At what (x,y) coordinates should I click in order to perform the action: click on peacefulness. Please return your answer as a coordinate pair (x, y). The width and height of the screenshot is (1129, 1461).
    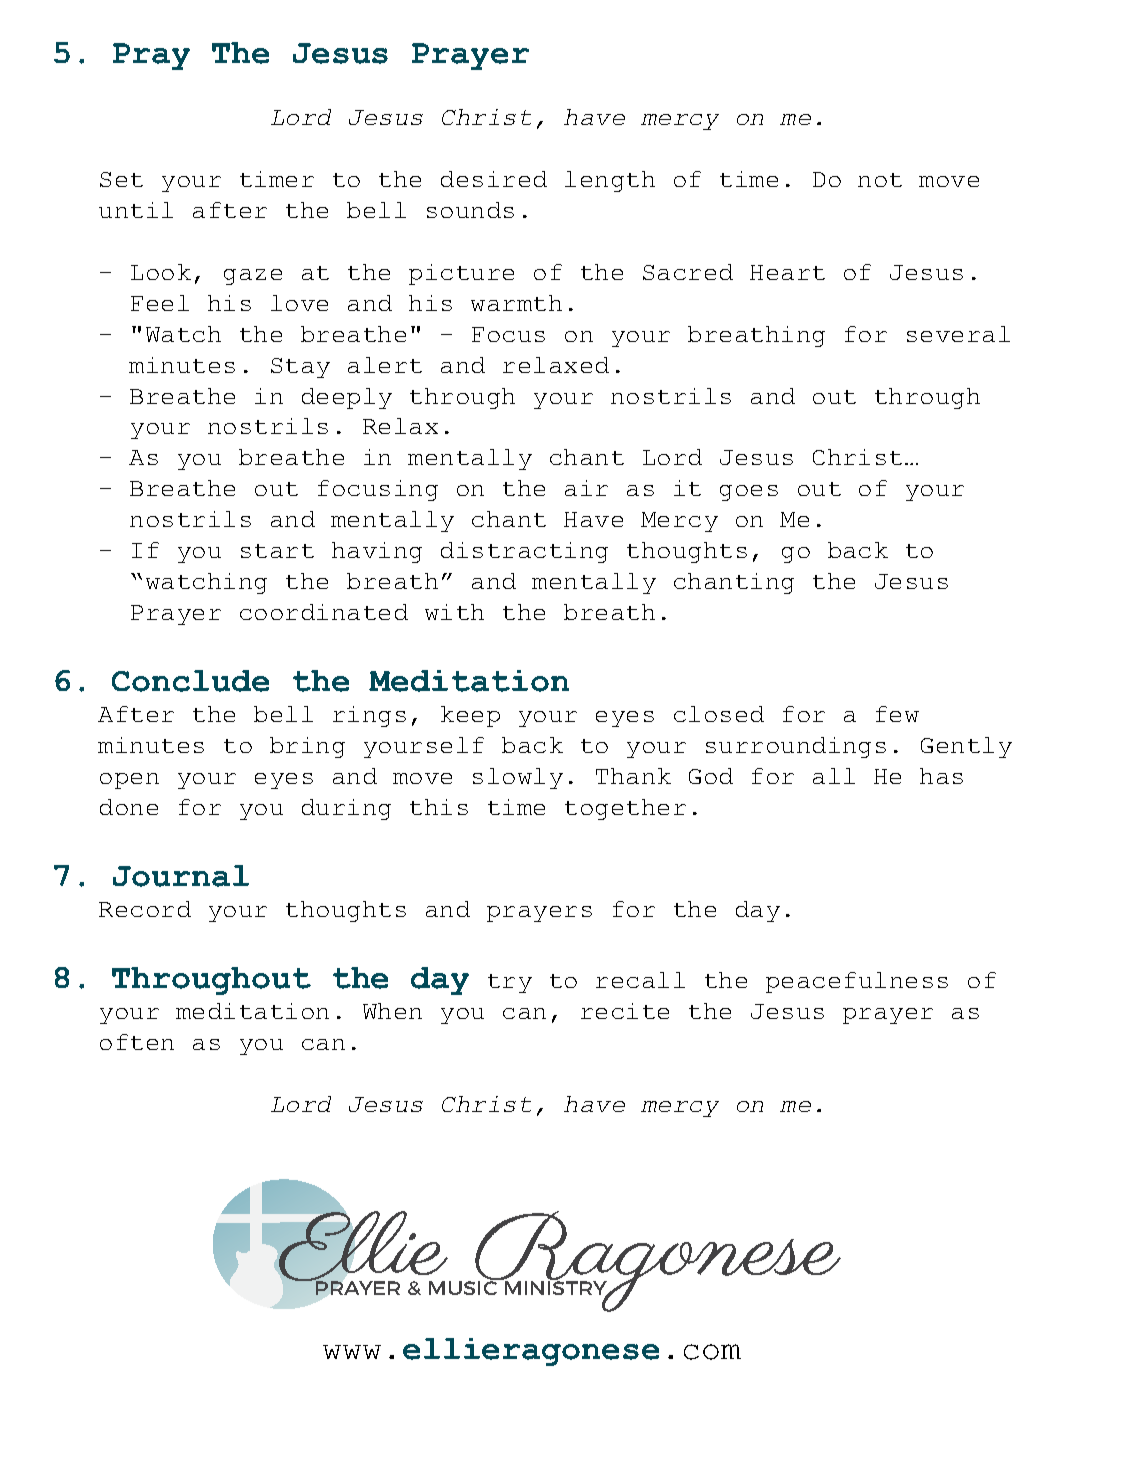
    Looking at the image, I should click on (857, 982).
